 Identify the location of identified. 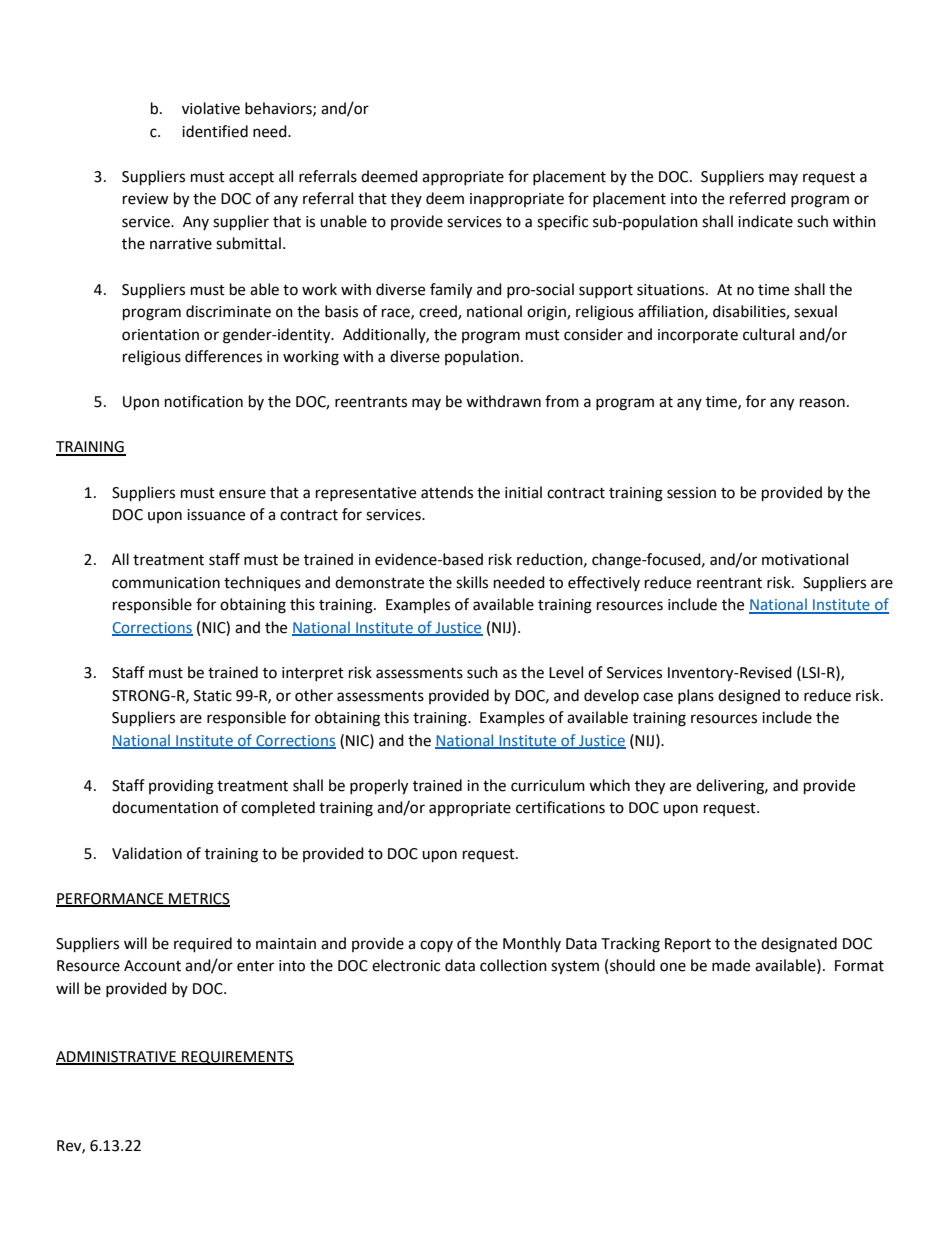
(215, 131).
